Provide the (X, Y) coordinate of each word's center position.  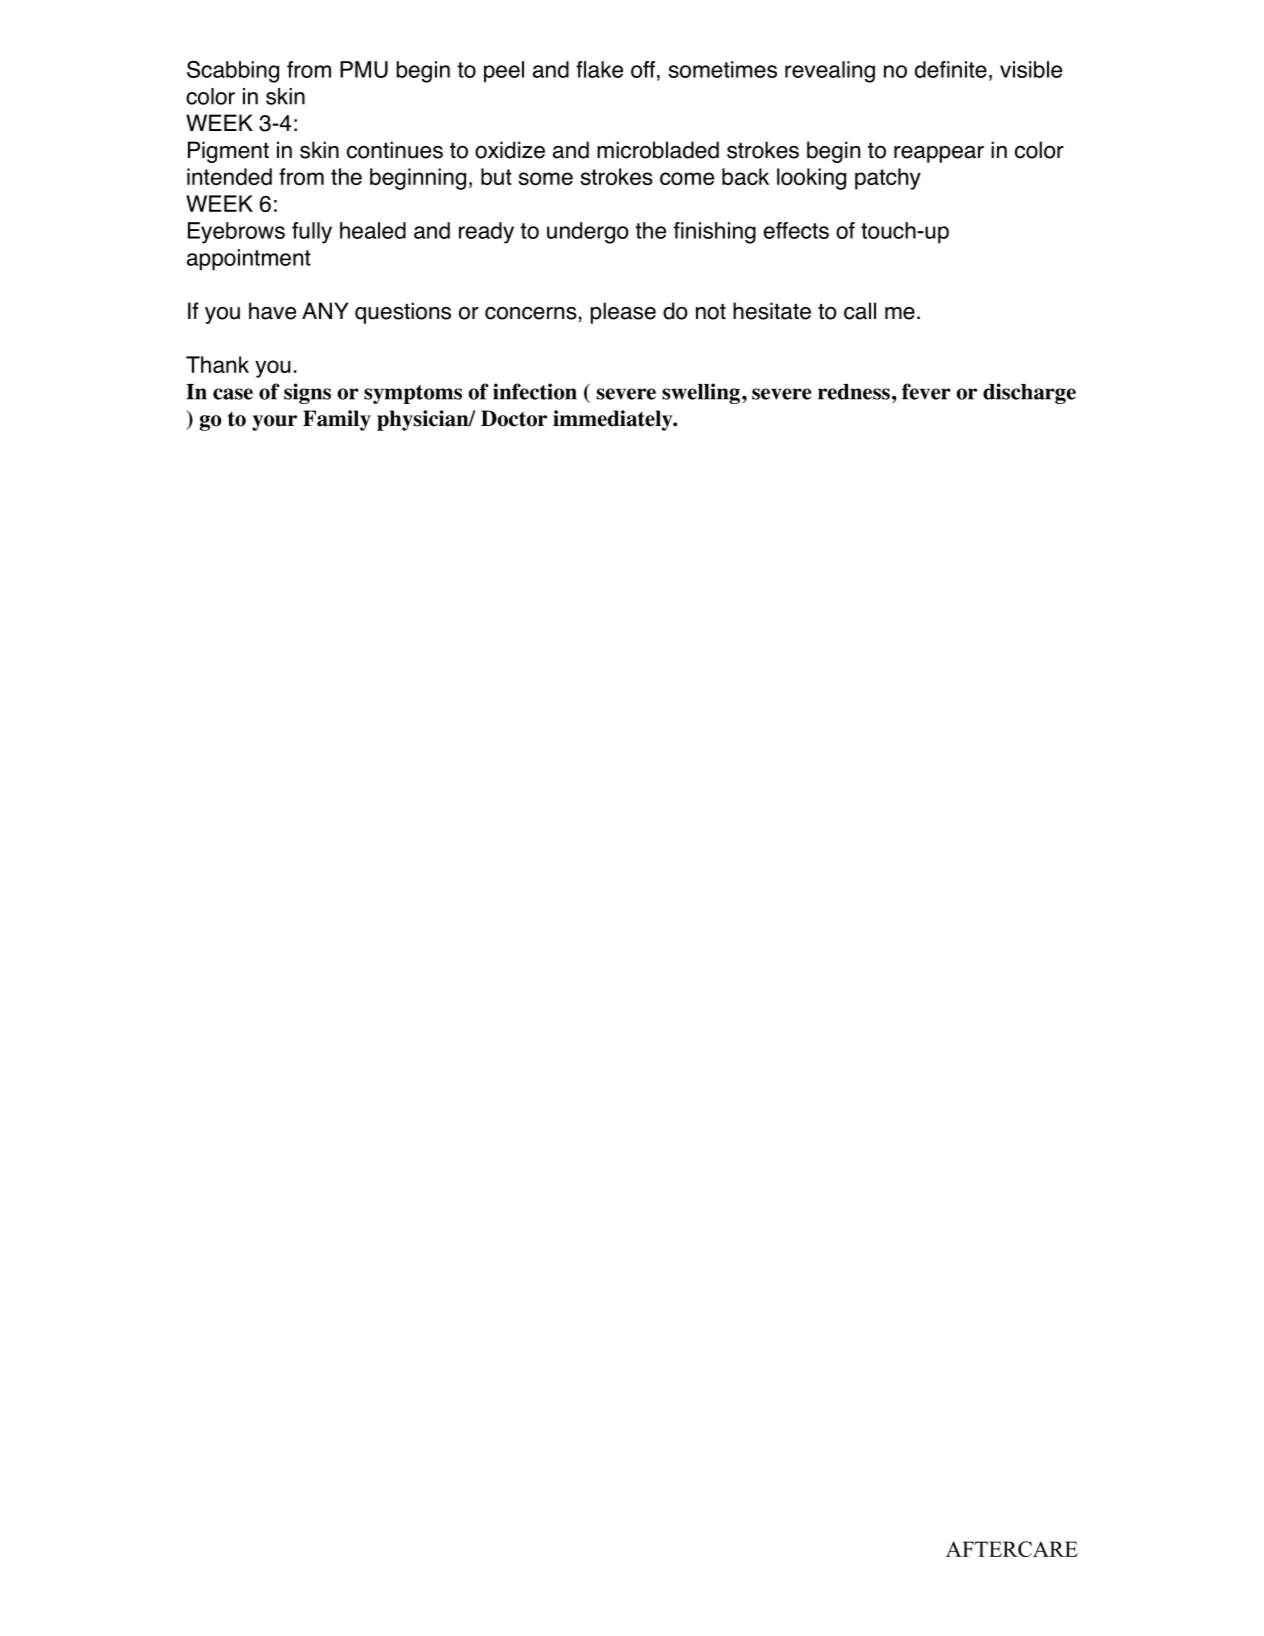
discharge (1029, 393)
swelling (701, 393)
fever (926, 391)
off (643, 69)
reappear (939, 154)
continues (395, 150)
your (274, 423)
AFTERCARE (1012, 1549)
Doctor (514, 418)
